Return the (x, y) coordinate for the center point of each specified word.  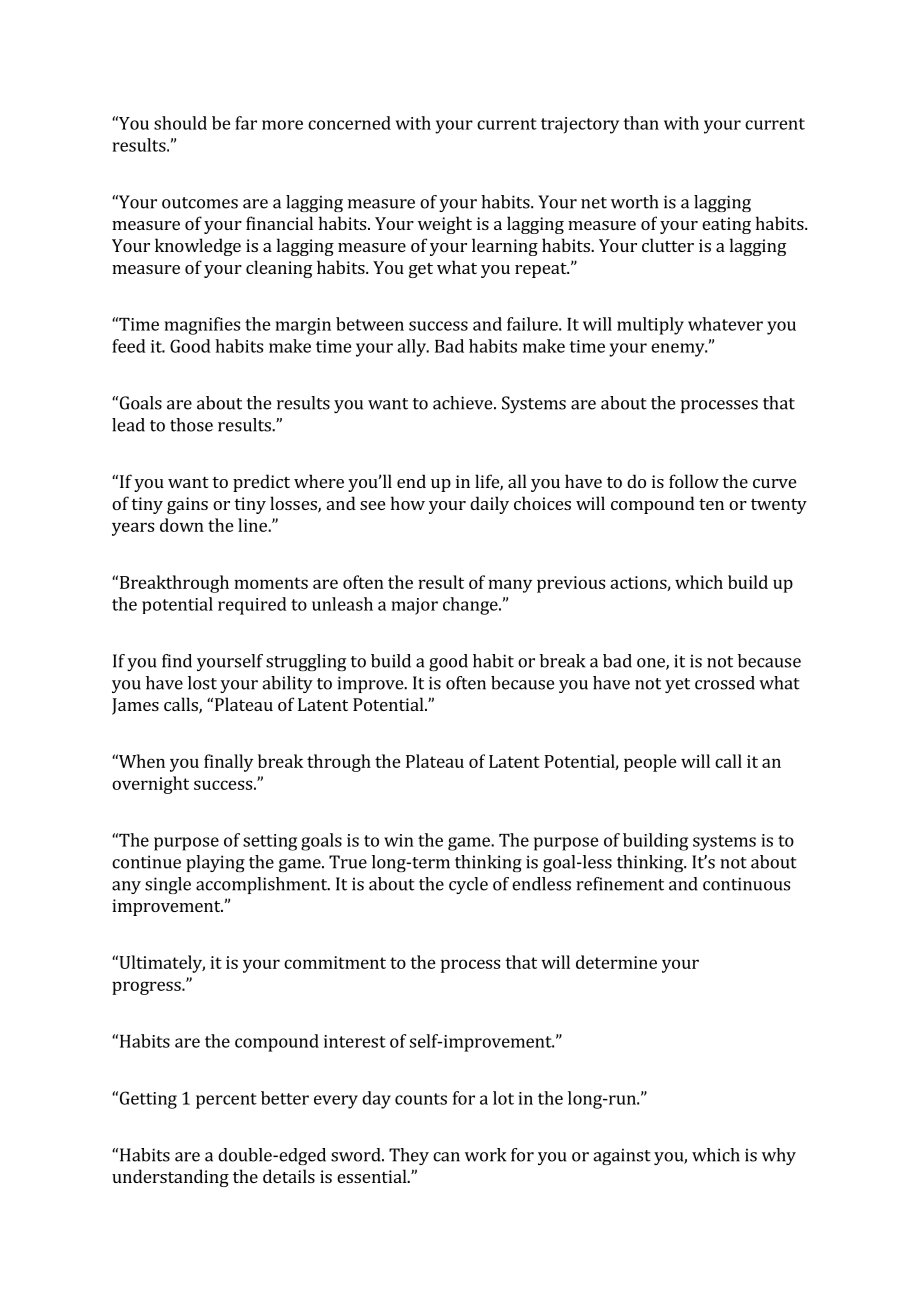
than (641, 123)
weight (445, 225)
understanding (170, 1178)
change (471, 606)
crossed (725, 683)
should (180, 123)
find (177, 661)
